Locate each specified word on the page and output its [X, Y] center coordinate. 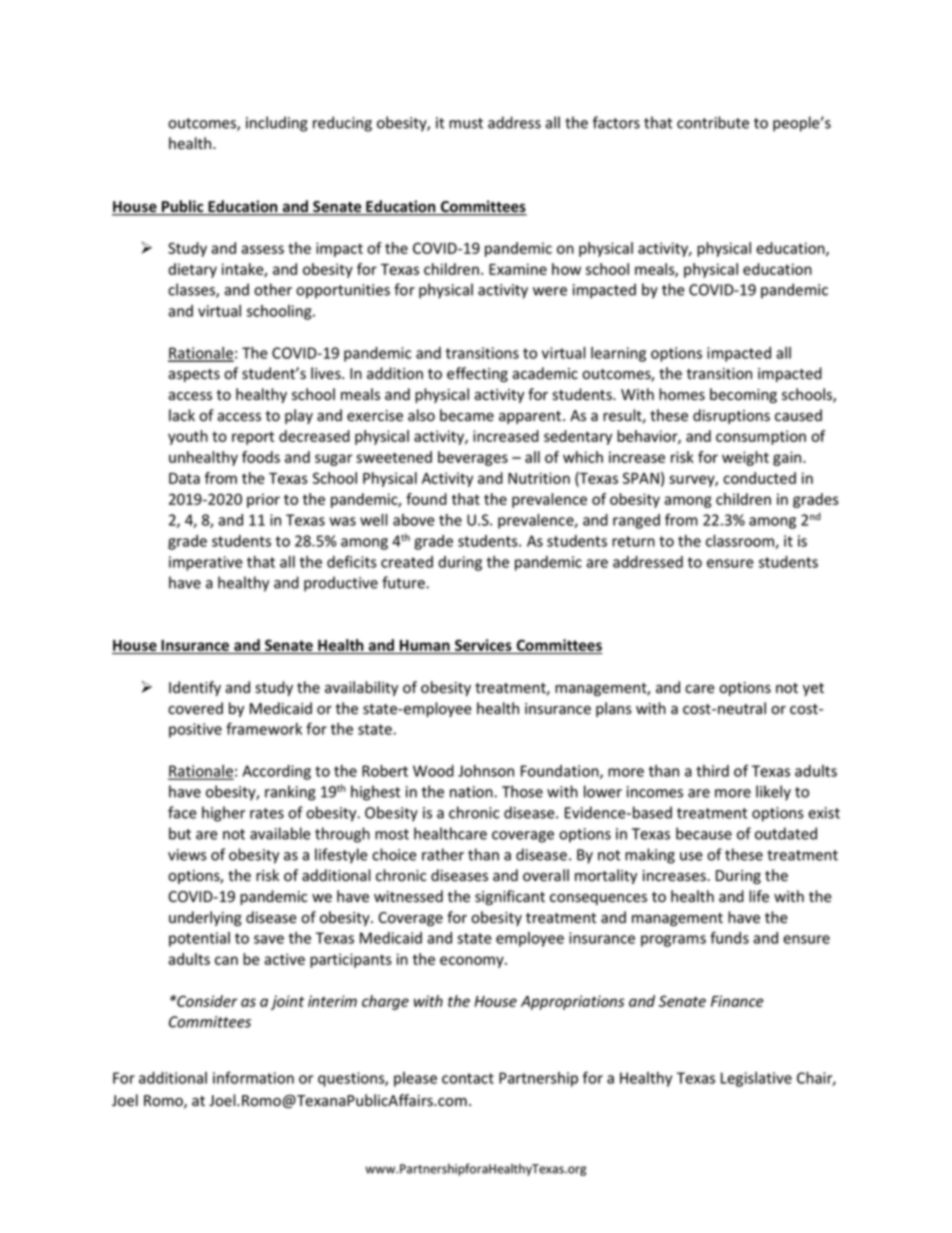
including [277, 124]
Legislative [756, 1079]
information [253, 1077]
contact [468, 1078]
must [466, 123]
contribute [713, 122]
